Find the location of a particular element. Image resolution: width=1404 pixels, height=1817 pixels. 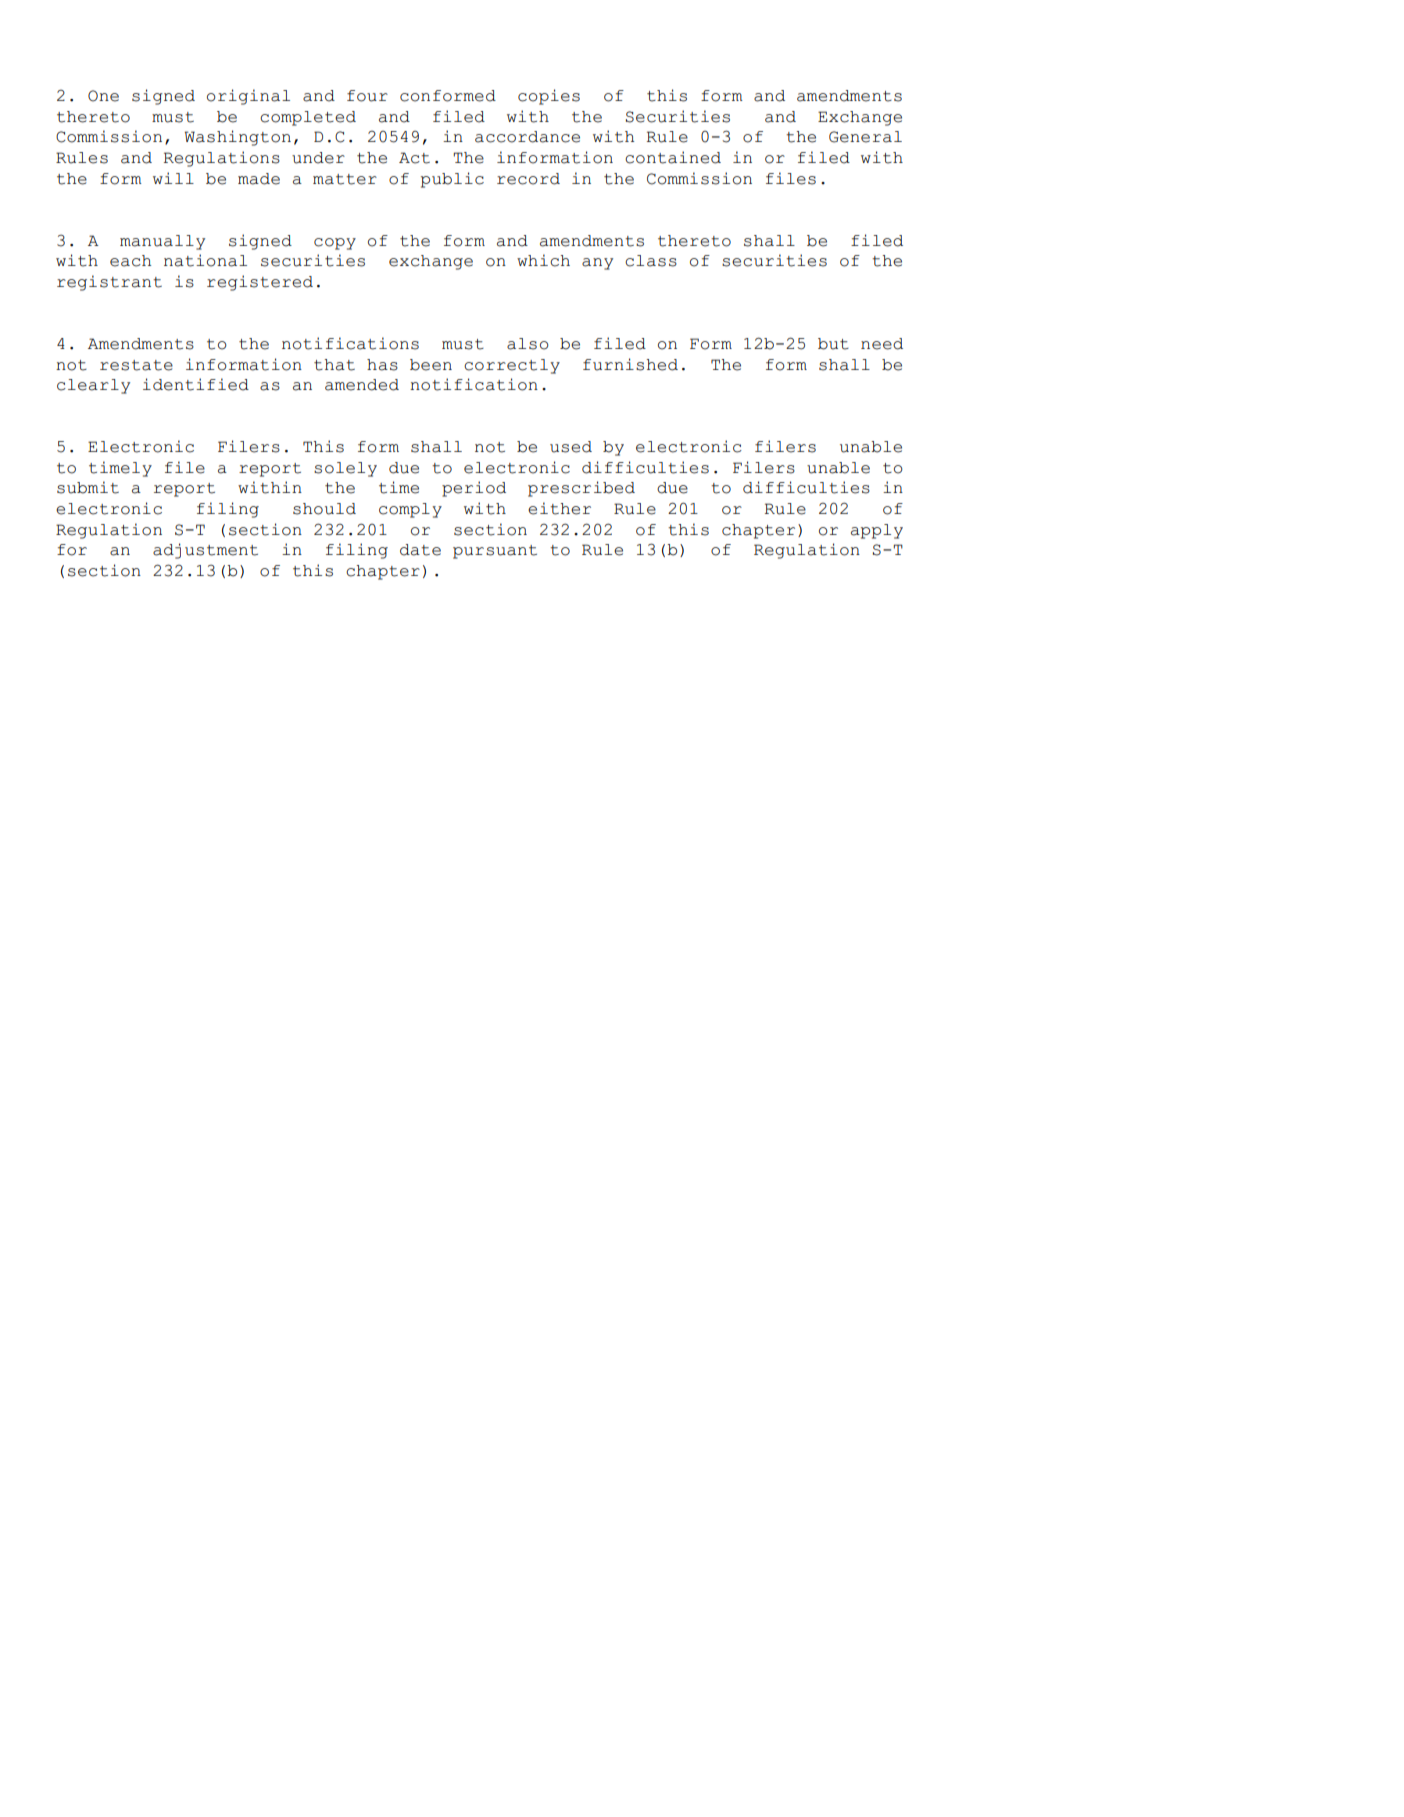

identified is located at coordinates (196, 384).
